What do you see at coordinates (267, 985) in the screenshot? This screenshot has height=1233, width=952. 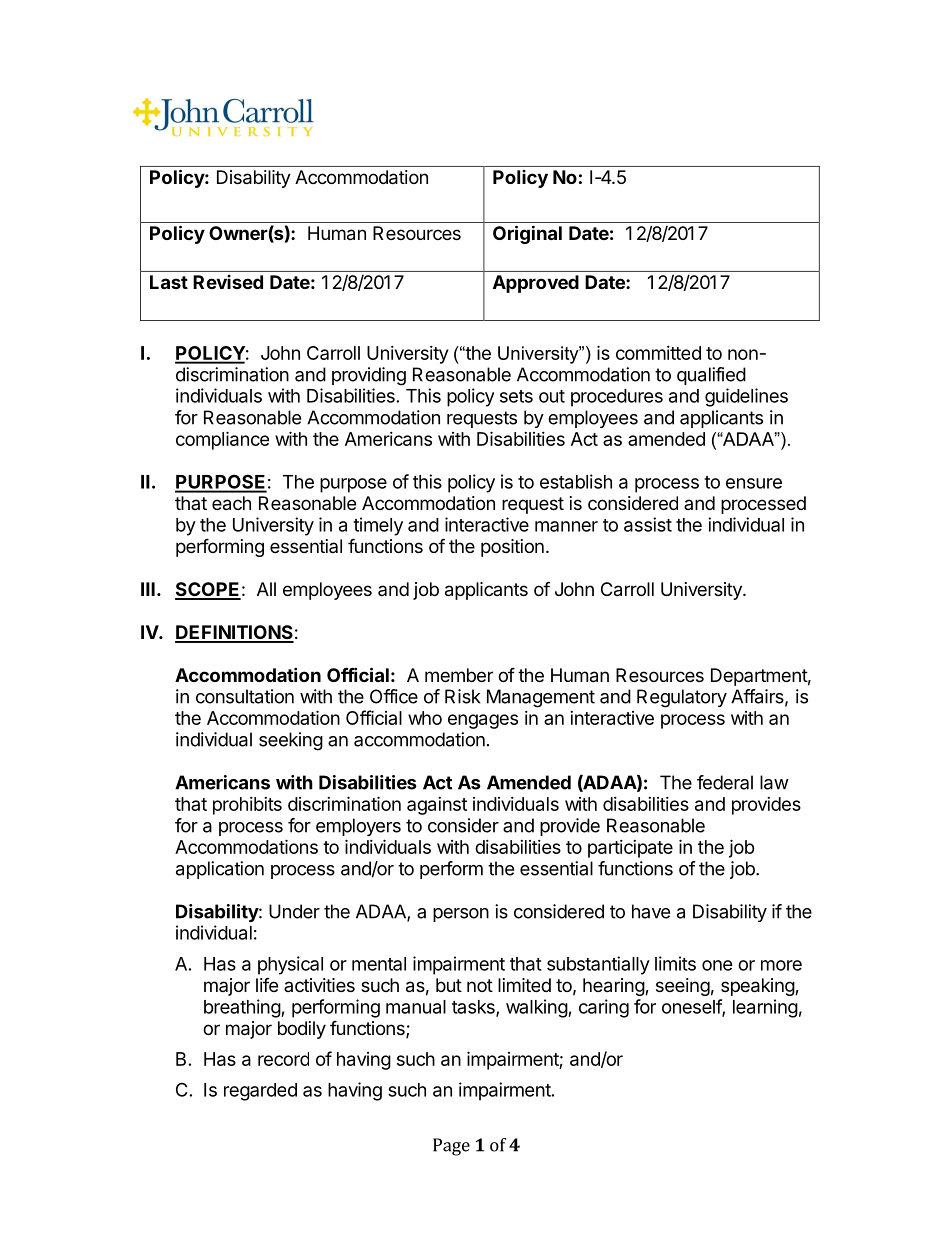 I see `life` at bounding box center [267, 985].
